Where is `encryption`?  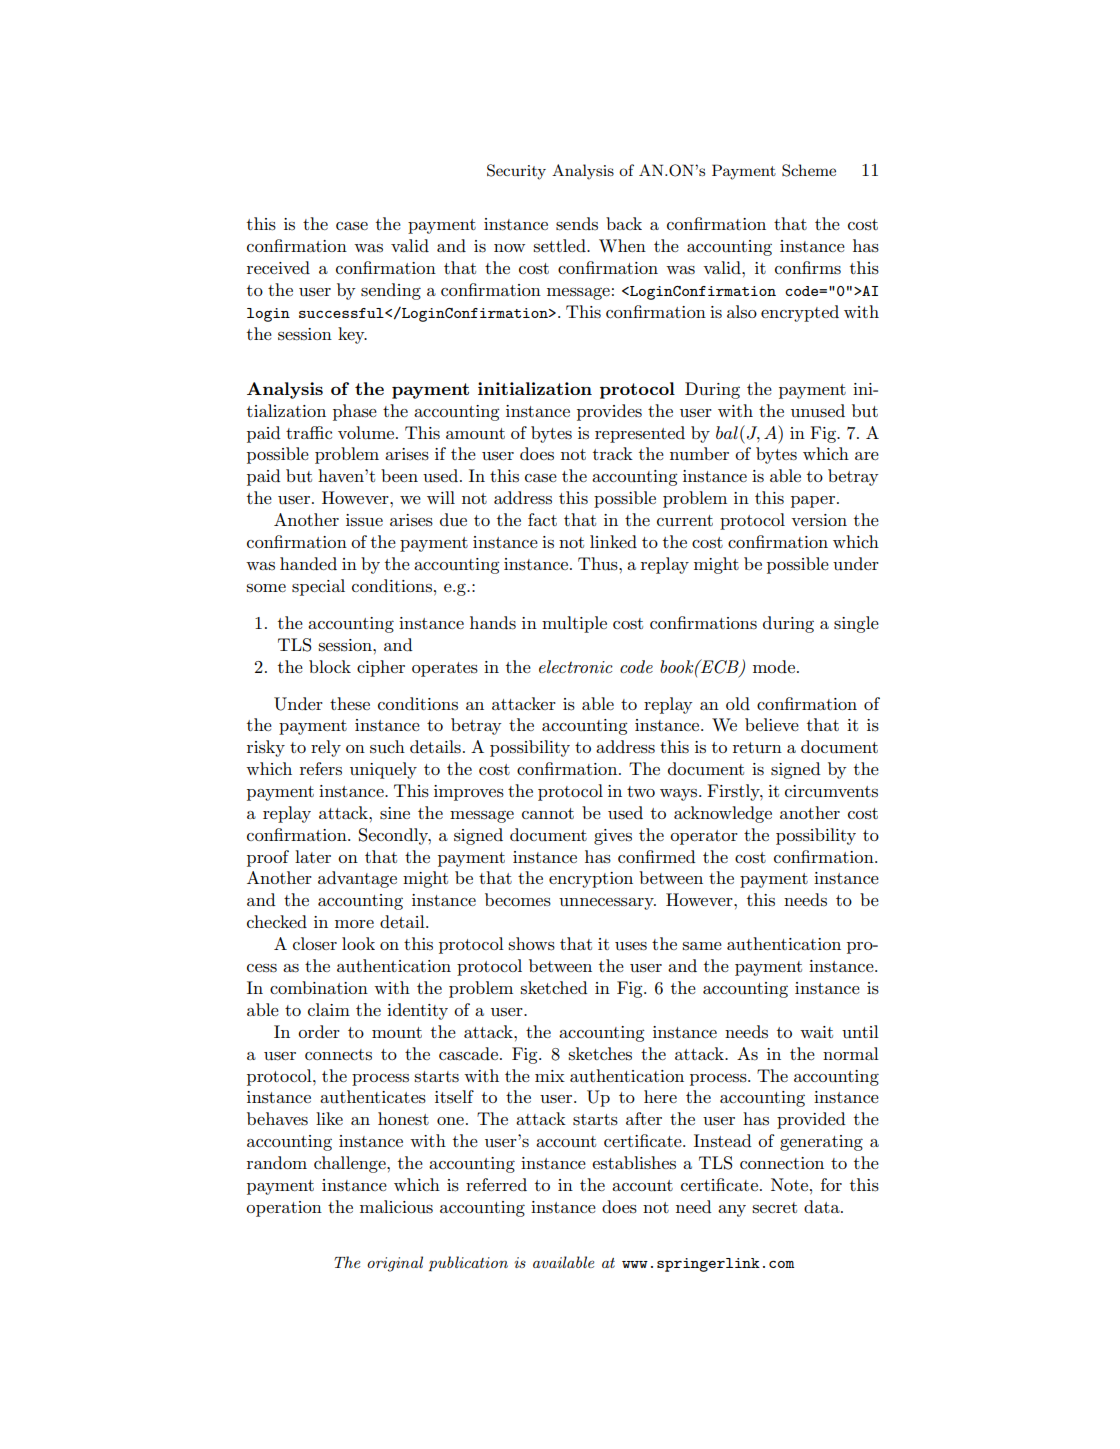 encryption is located at coordinates (591, 880).
